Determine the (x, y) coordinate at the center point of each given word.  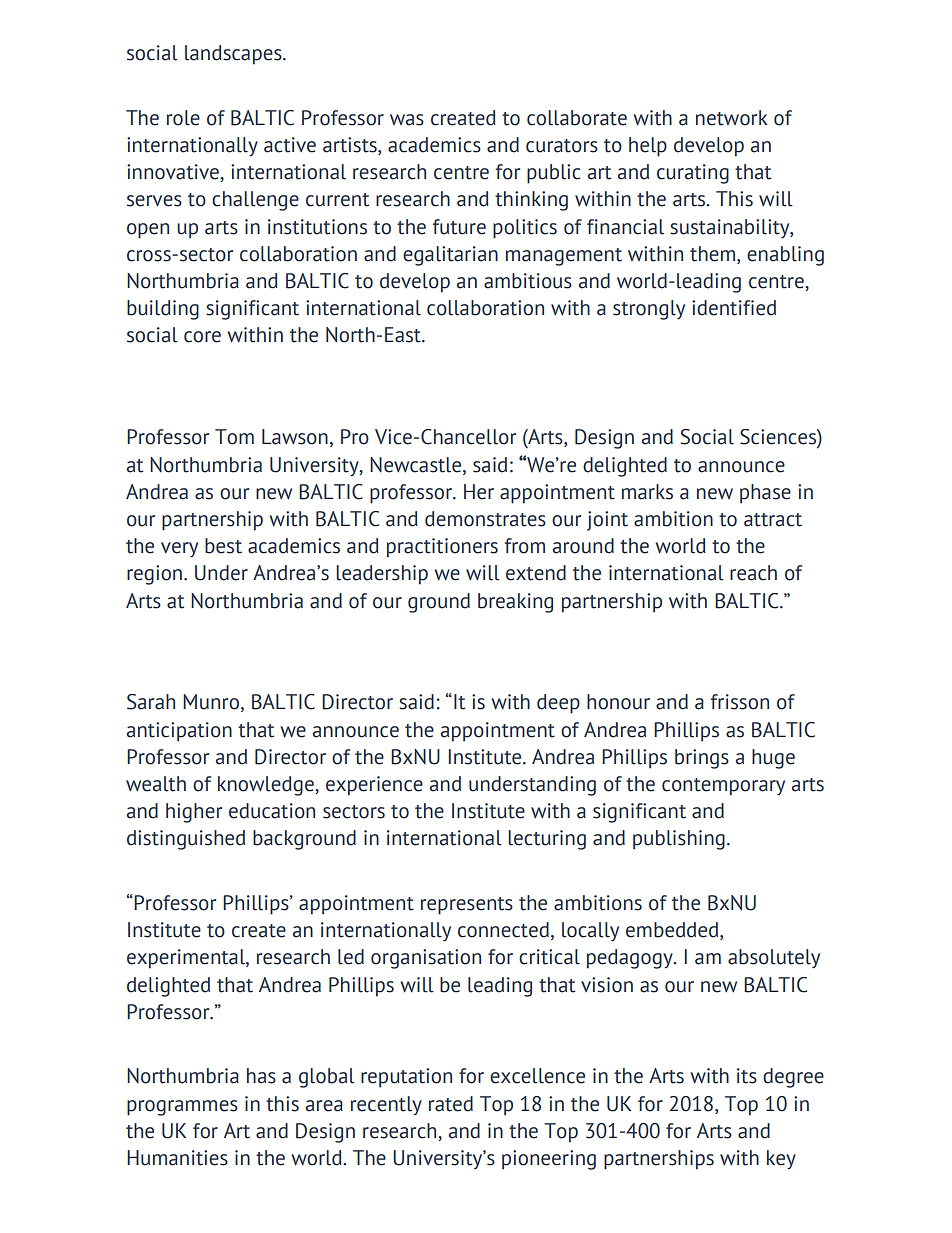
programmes (182, 1108)
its (747, 1076)
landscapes (234, 55)
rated (451, 1104)
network (732, 118)
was (407, 120)
